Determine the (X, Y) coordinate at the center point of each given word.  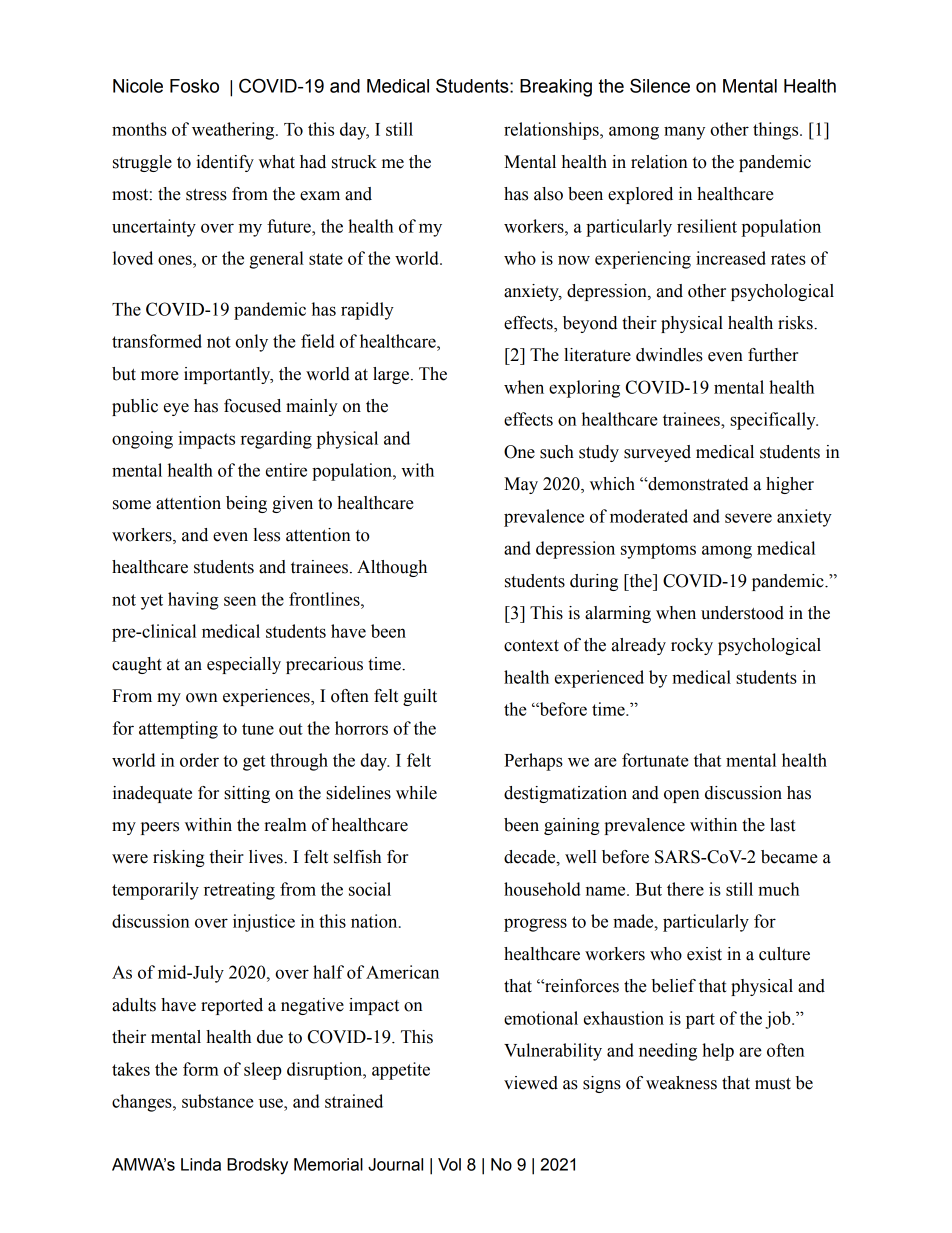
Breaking (556, 88)
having (193, 601)
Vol (449, 1164)
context (531, 646)
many (684, 133)
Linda (201, 1164)
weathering (234, 131)
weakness (681, 1083)
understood (742, 613)
